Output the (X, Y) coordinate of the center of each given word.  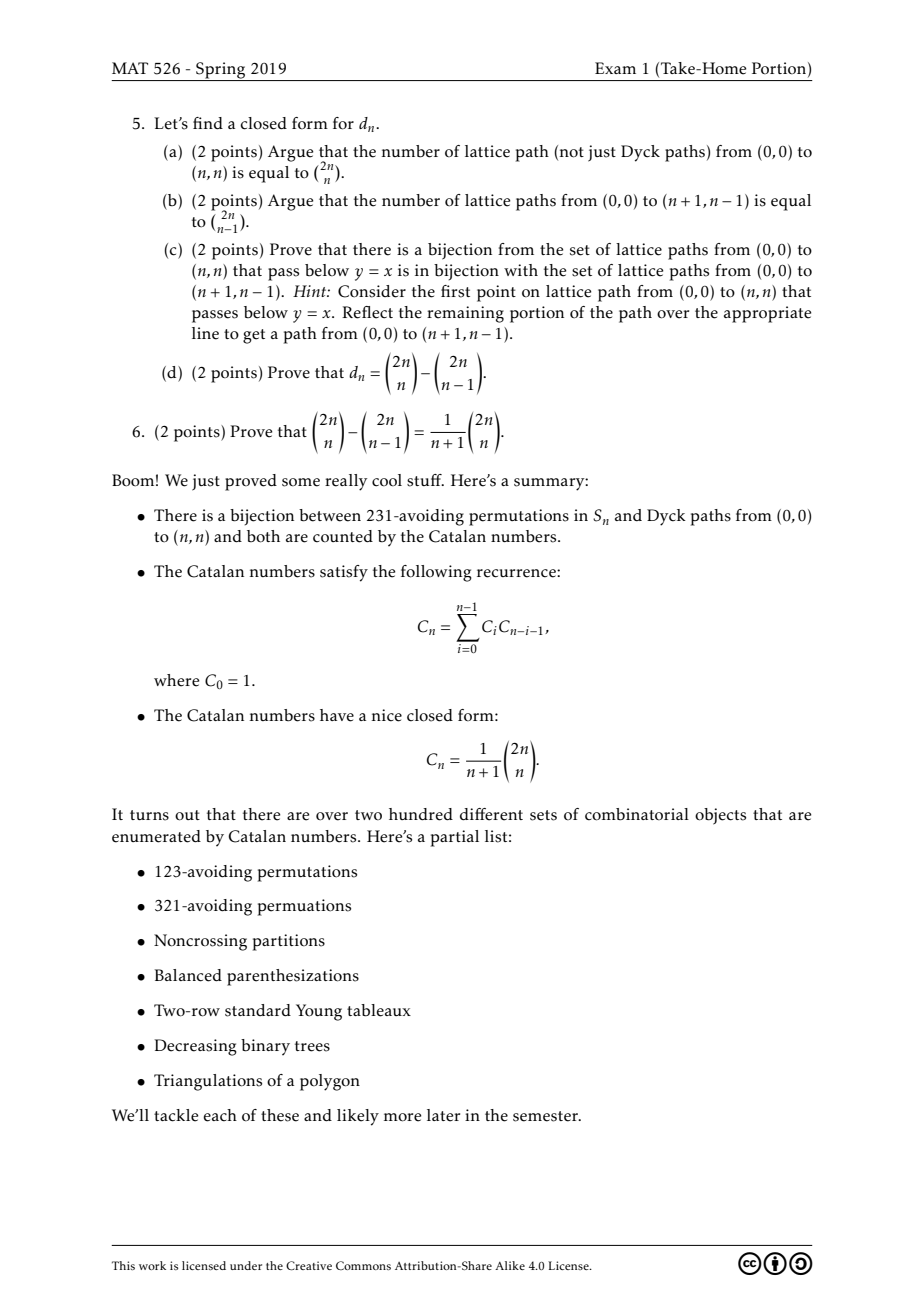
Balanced (188, 975)
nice (387, 715)
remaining (465, 314)
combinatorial (637, 814)
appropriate (768, 314)
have (337, 715)
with (521, 270)
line (205, 333)
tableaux (379, 1010)
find (208, 123)
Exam (615, 68)
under (246, 1265)
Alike (510, 1265)
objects (720, 816)
